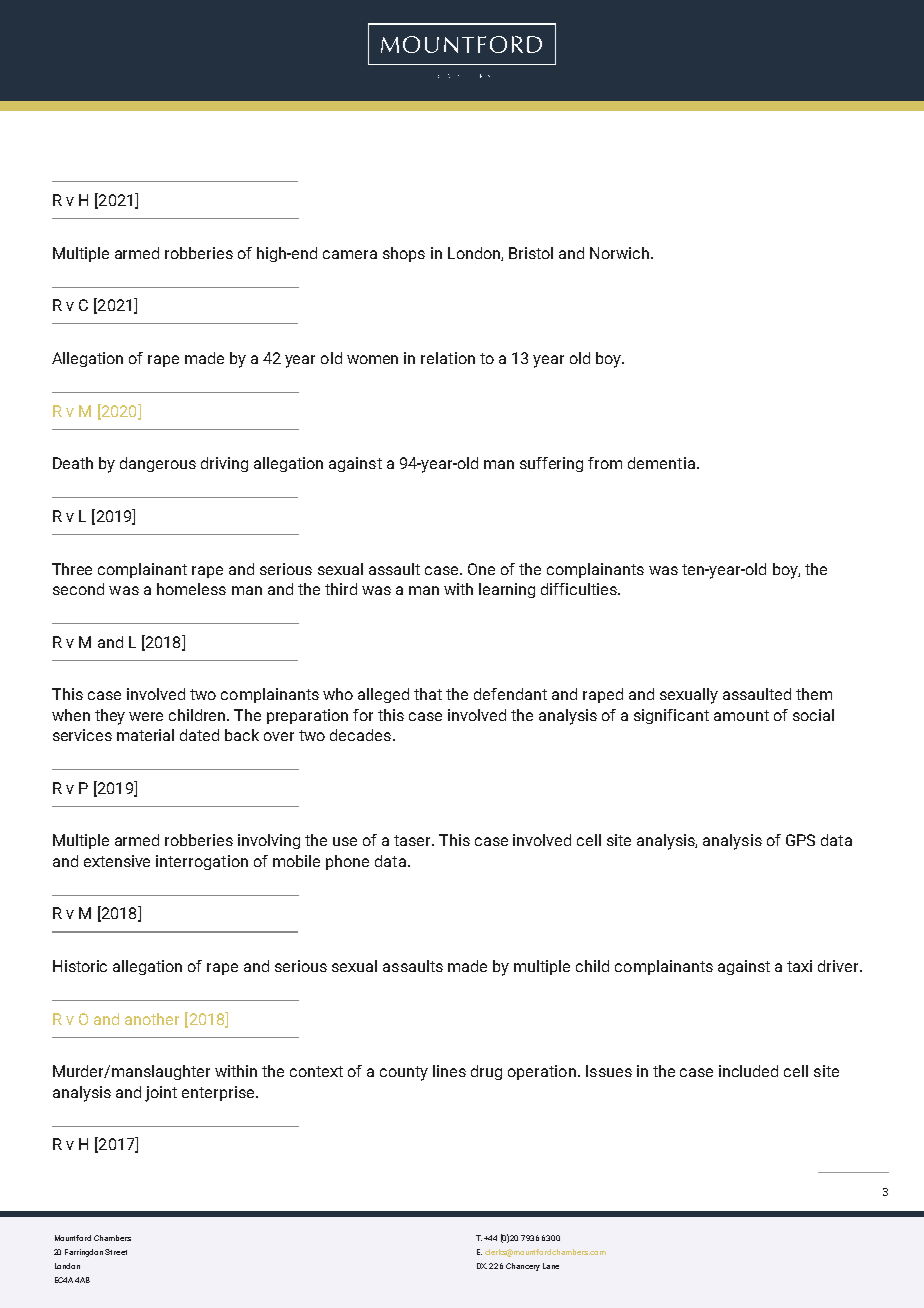 This page has width=924, height=1308. I want to click on material, so click(145, 735).
